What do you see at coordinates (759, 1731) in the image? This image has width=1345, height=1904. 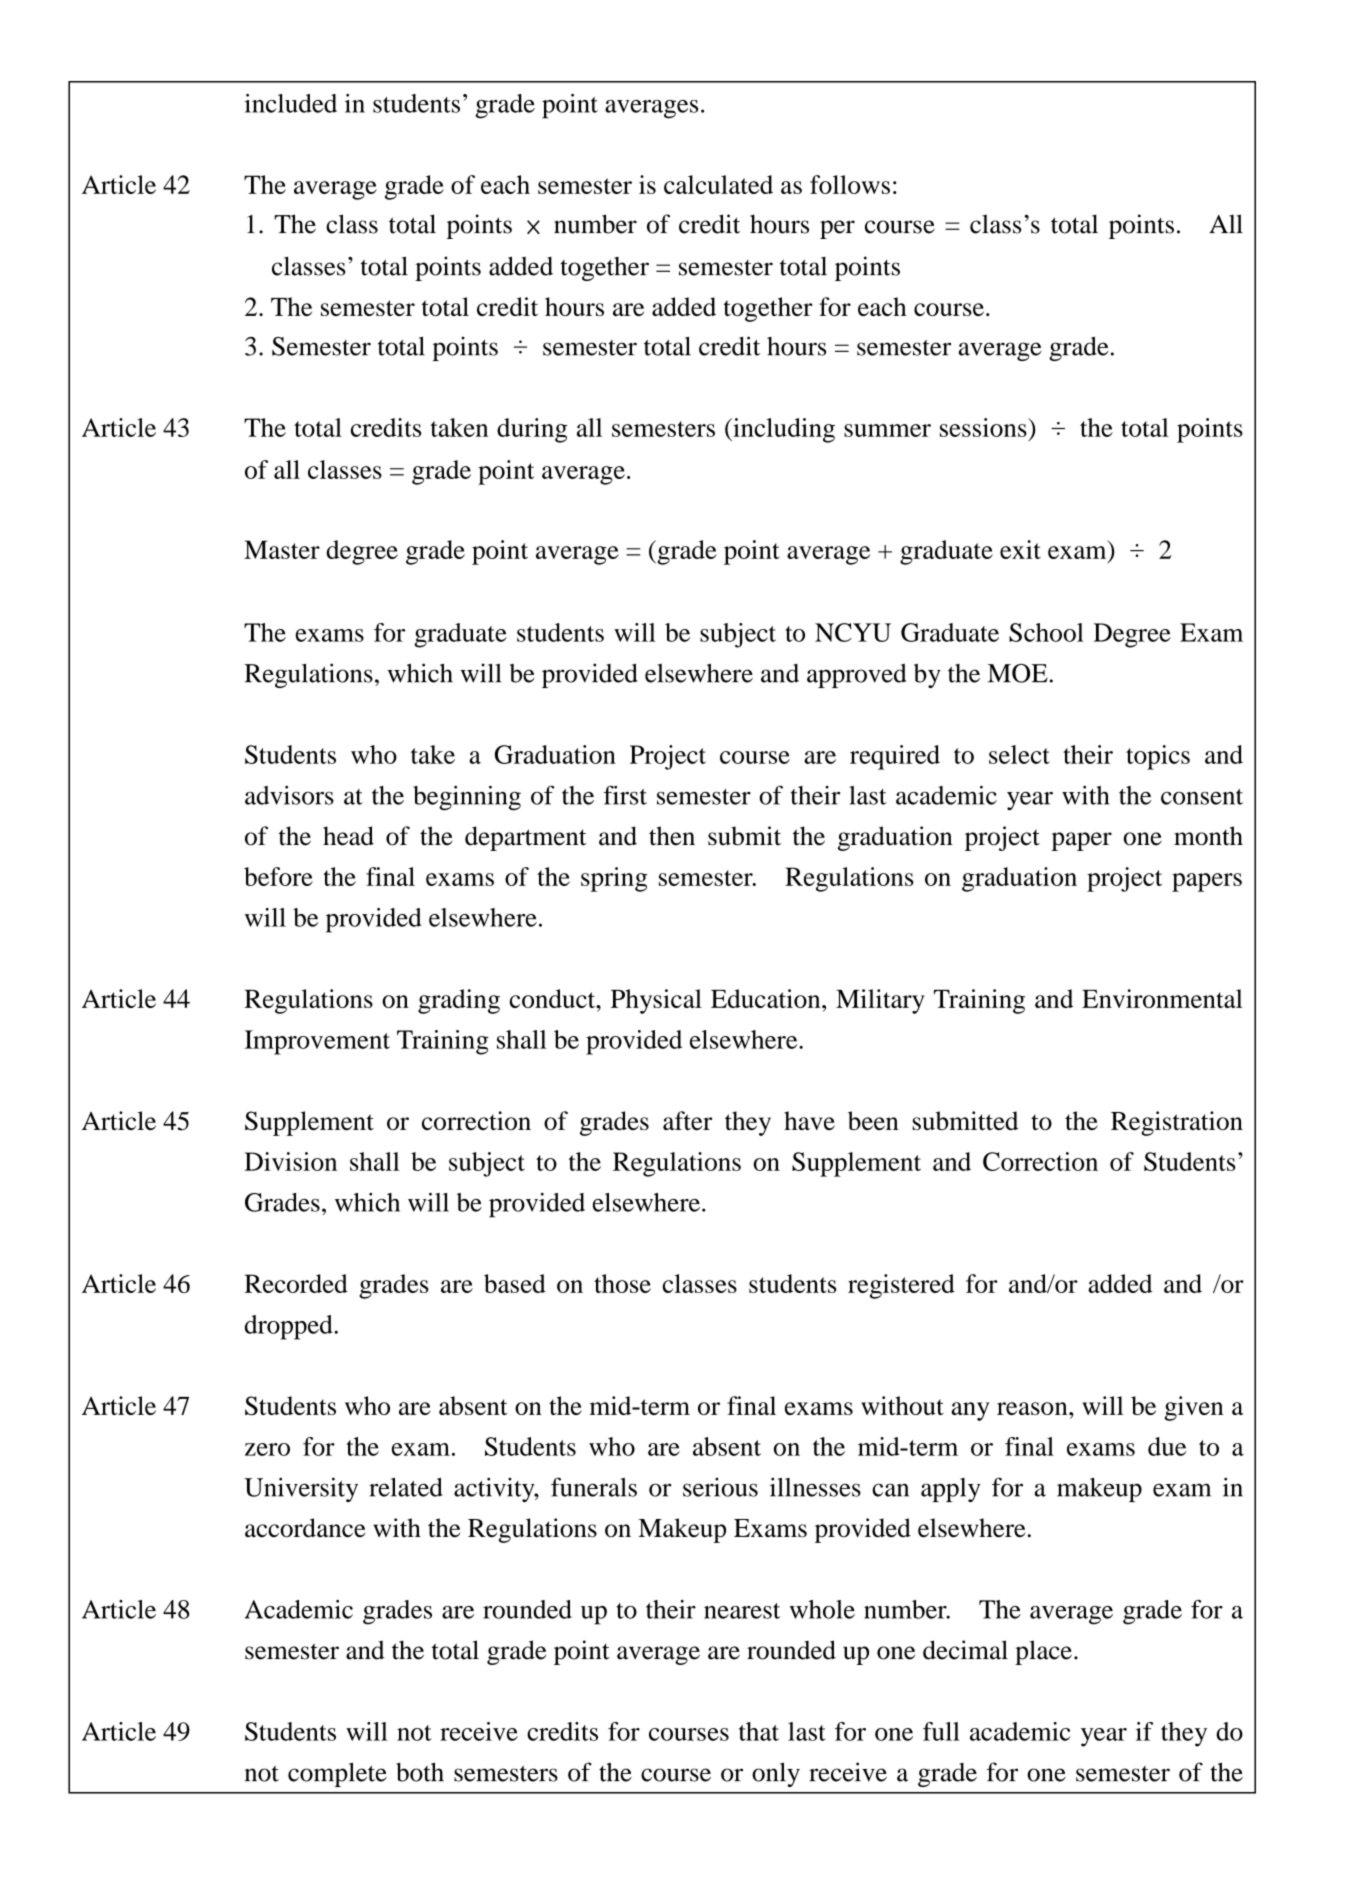 I see `that` at bounding box center [759, 1731].
